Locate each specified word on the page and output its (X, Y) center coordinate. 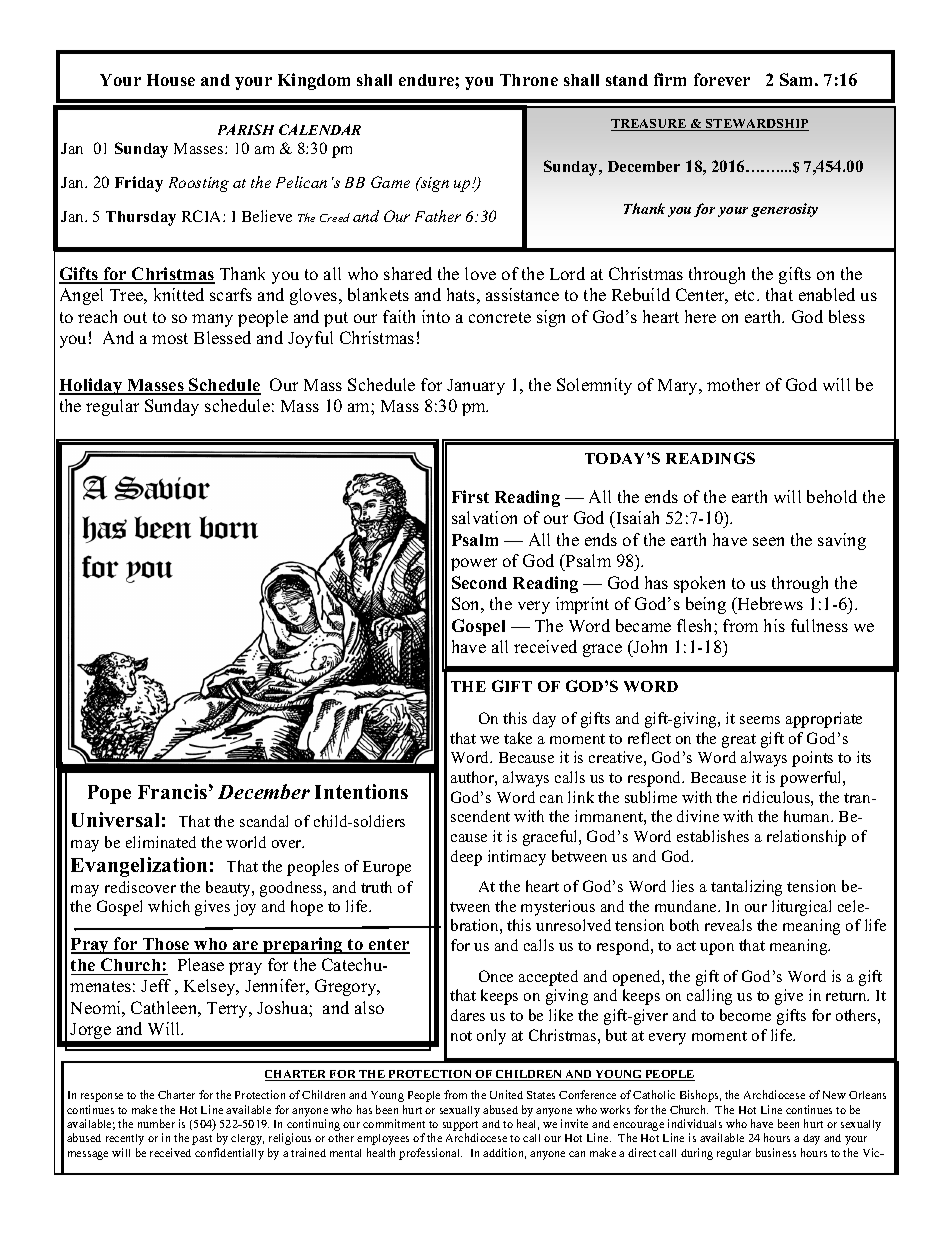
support (460, 1127)
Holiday (92, 386)
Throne (529, 80)
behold (832, 496)
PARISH (246, 129)
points (812, 759)
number (156, 1123)
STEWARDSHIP (756, 125)
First (470, 496)
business (776, 1152)
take (518, 738)
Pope (109, 794)
